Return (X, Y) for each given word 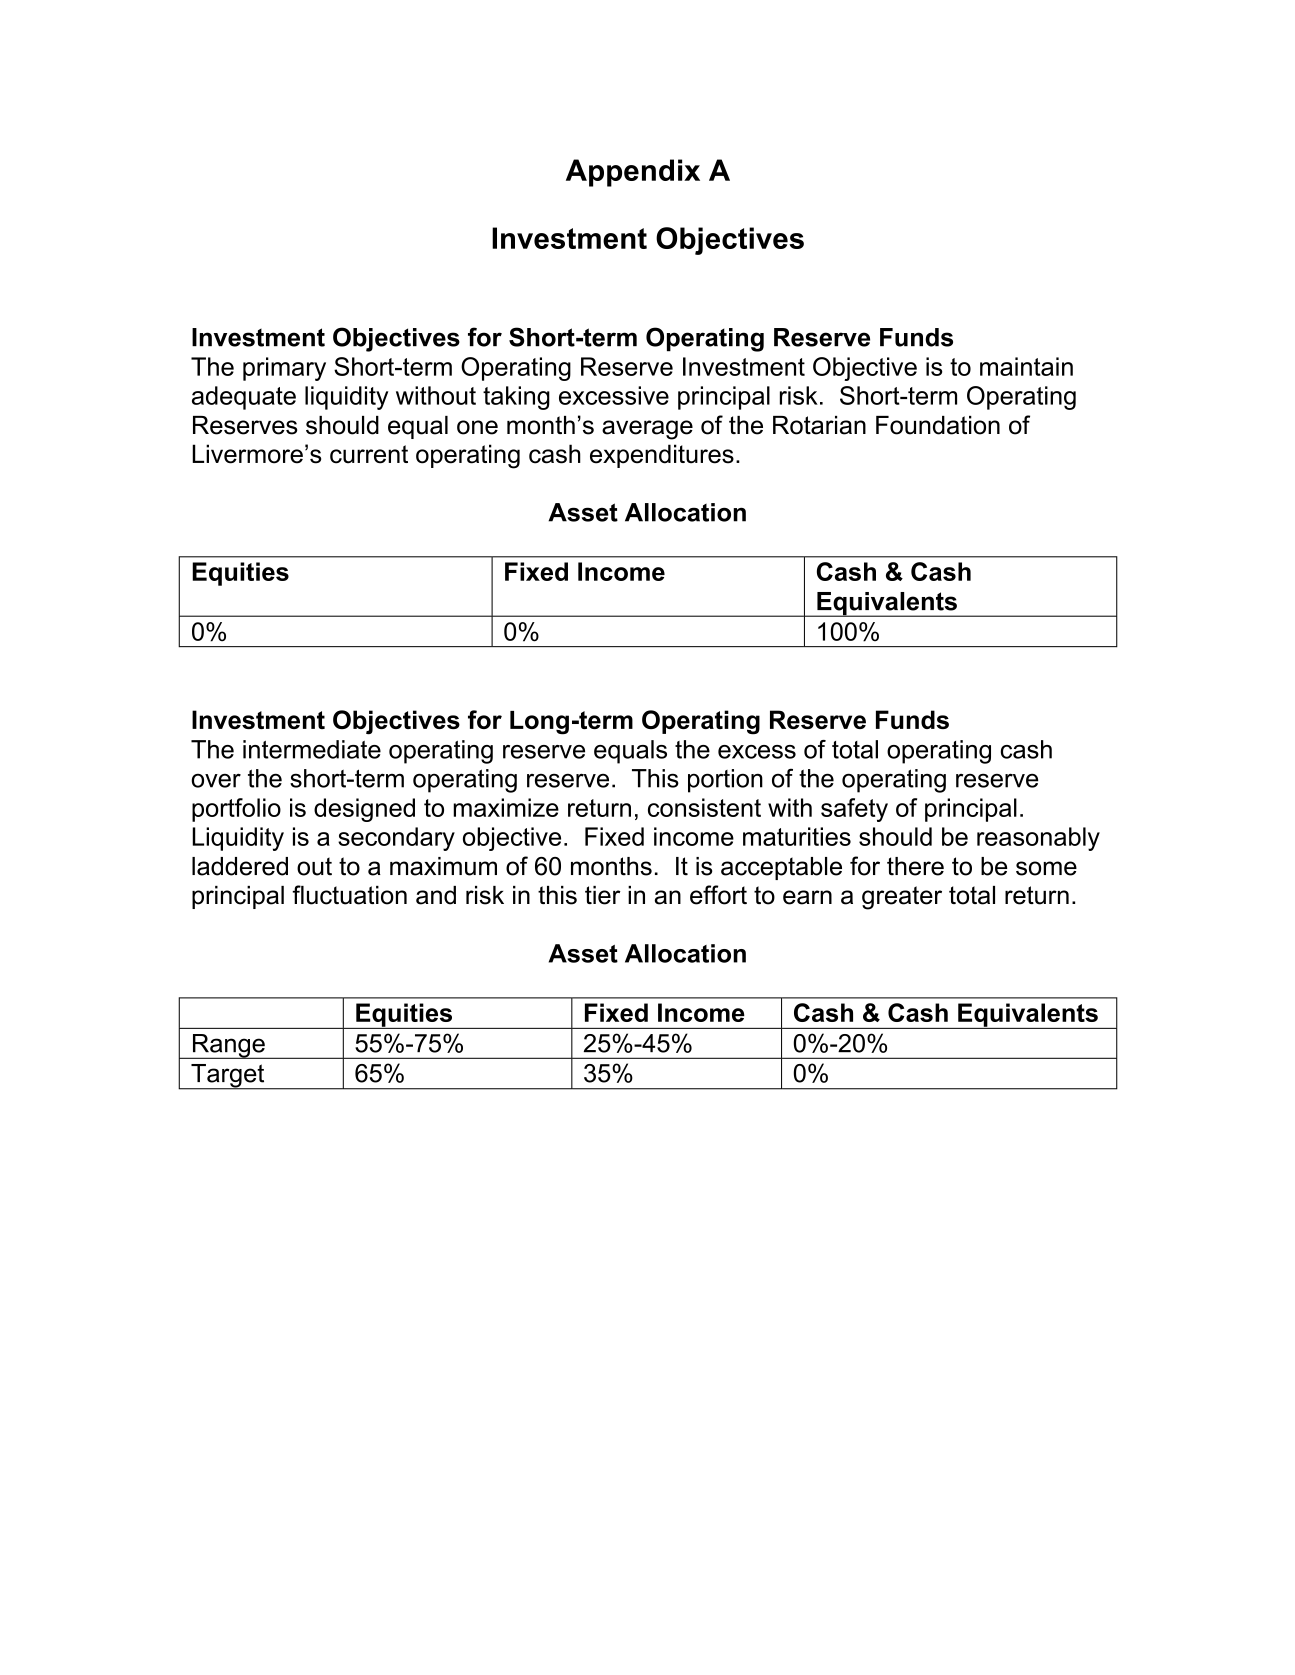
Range (228, 1046)
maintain (1026, 366)
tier (603, 895)
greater (902, 898)
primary (284, 369)
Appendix (633, 173)
